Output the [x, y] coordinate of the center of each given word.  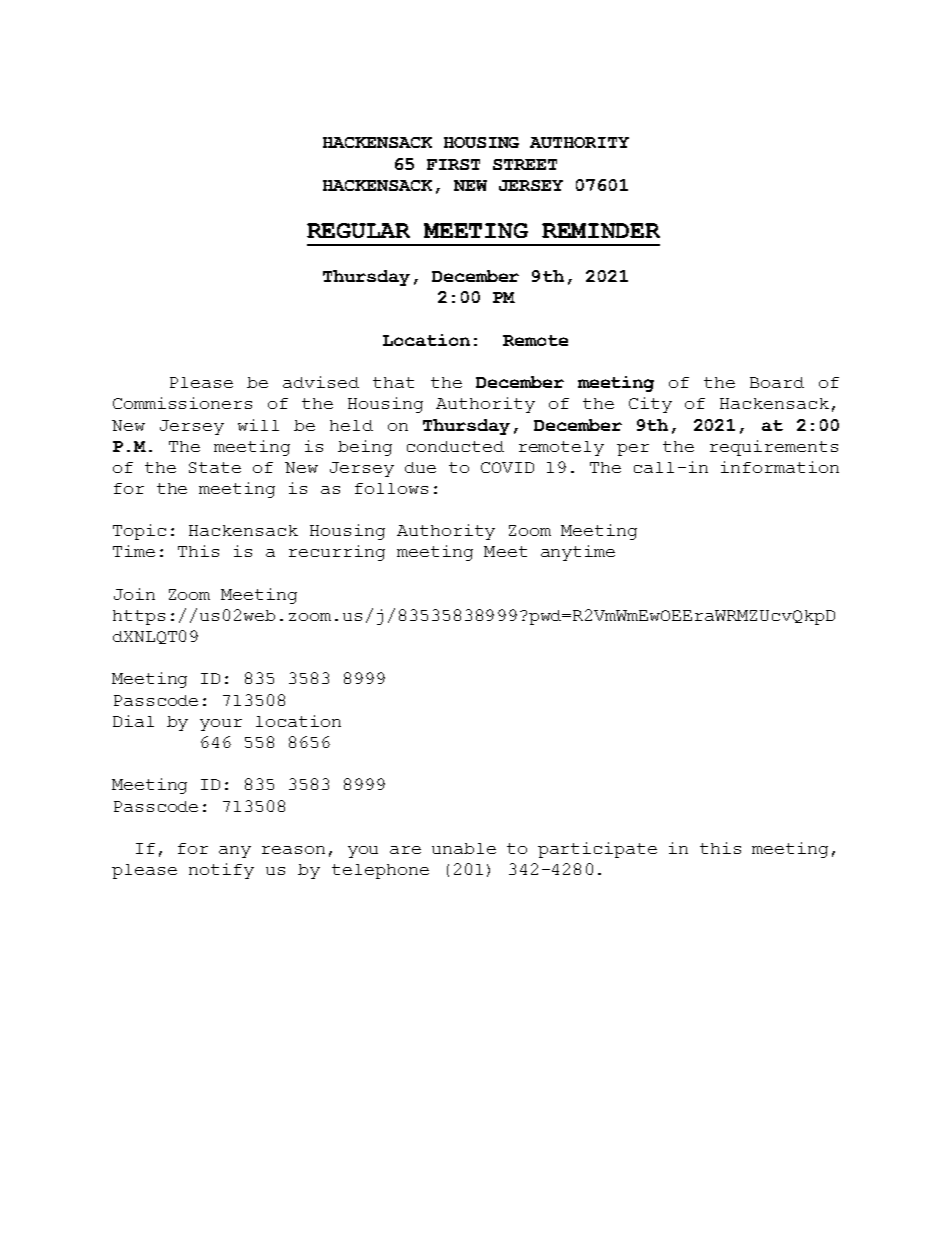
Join [134, 594]
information [780, 467]
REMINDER [601, 230]
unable [464, 848]
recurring [337, 553]
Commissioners [182, 403]
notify [221, 871]
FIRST [453, 164]
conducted [455, 446]
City [650, 405]
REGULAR [358, 230]
